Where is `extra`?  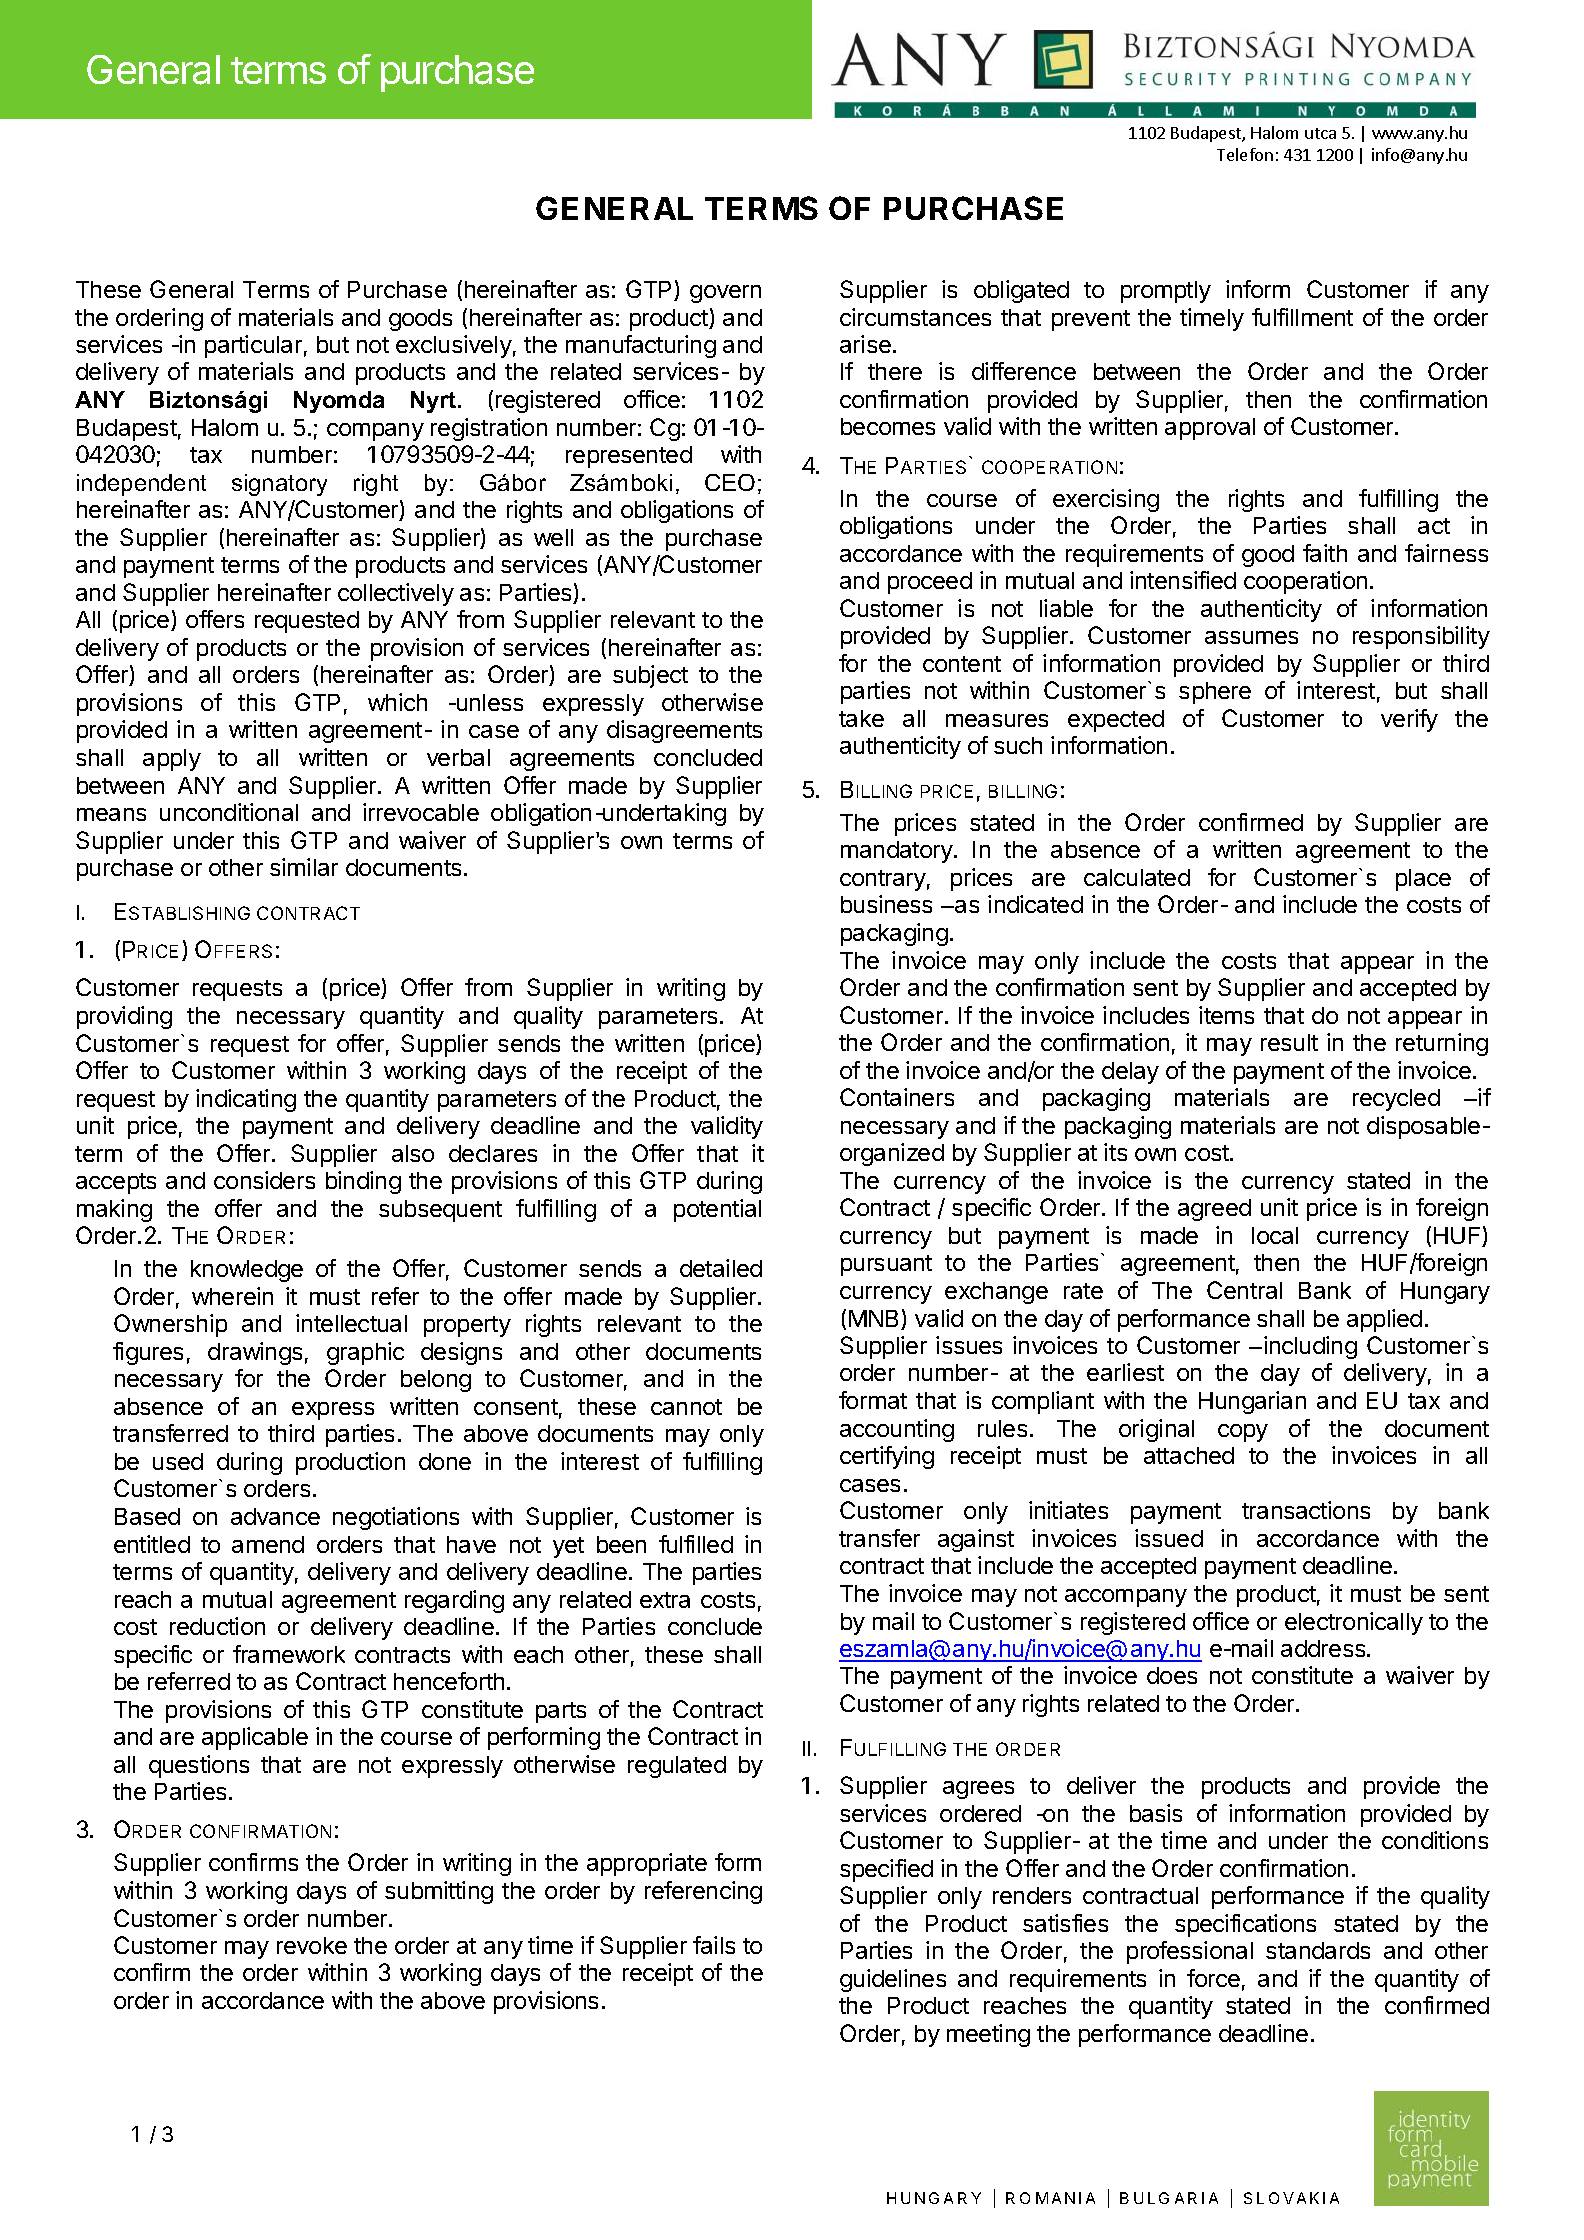
extra is located at coordinates (665, 1600).
